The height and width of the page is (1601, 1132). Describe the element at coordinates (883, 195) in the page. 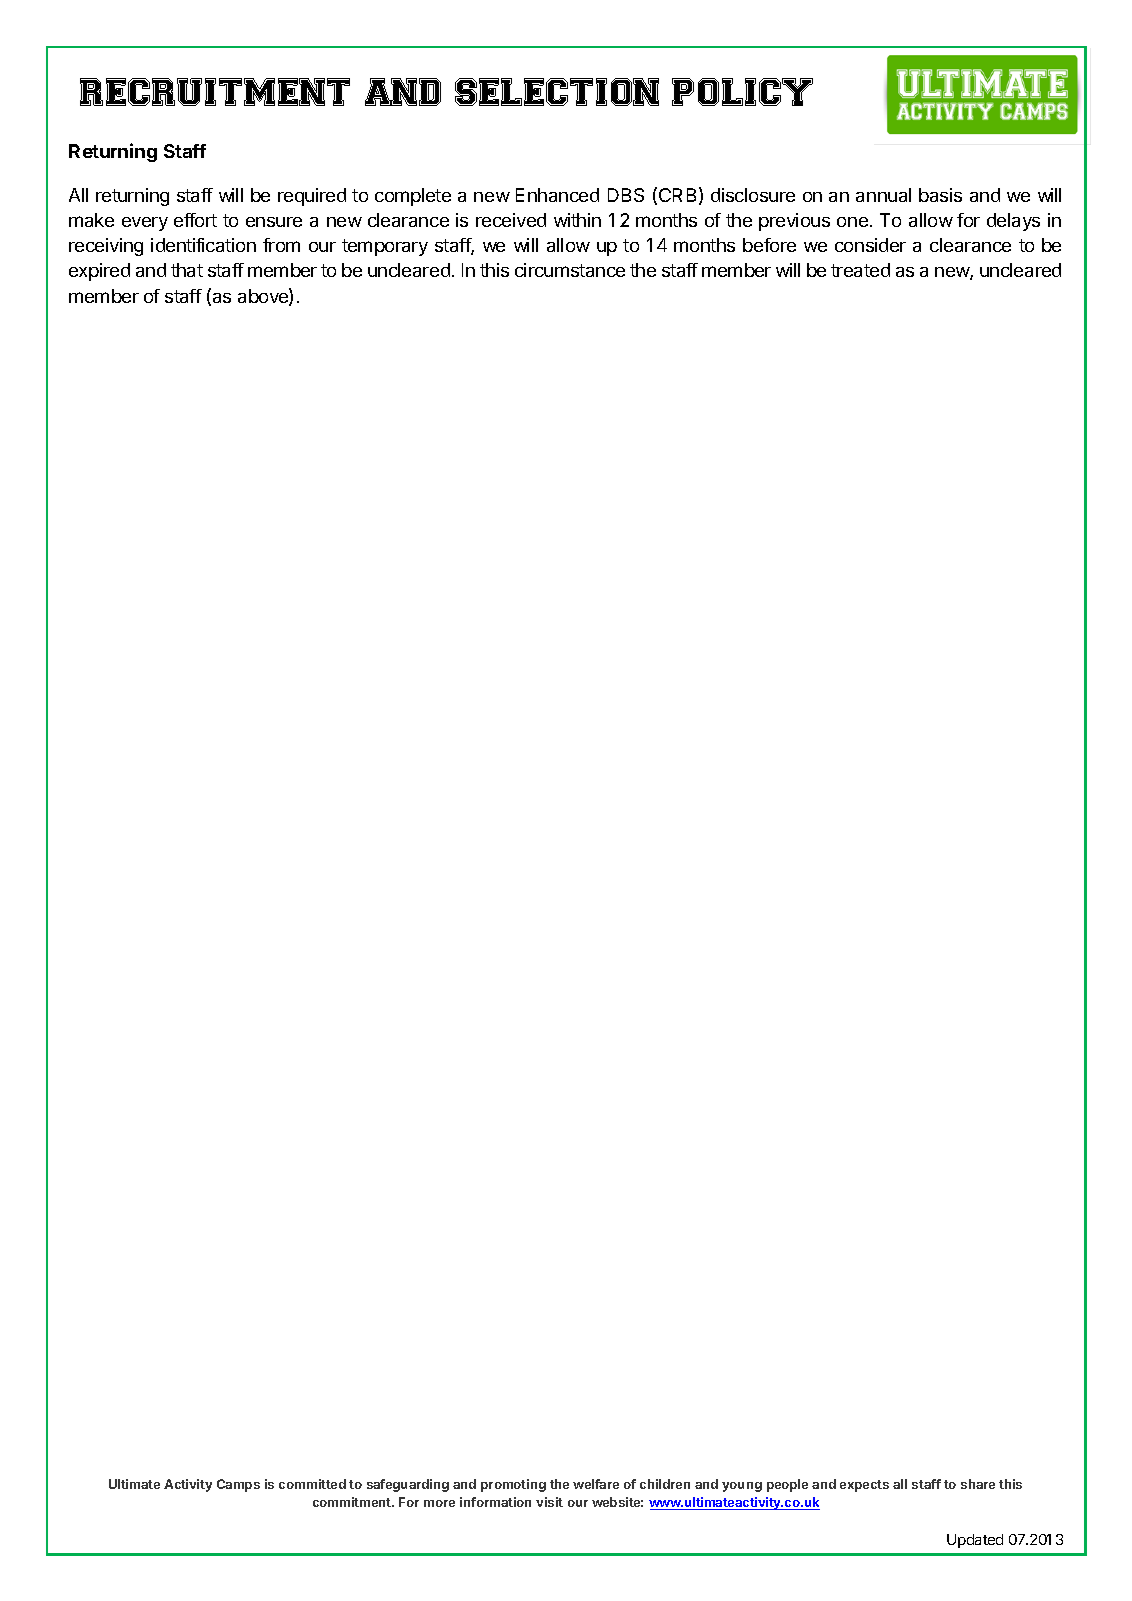

I see `annual` at that location.
